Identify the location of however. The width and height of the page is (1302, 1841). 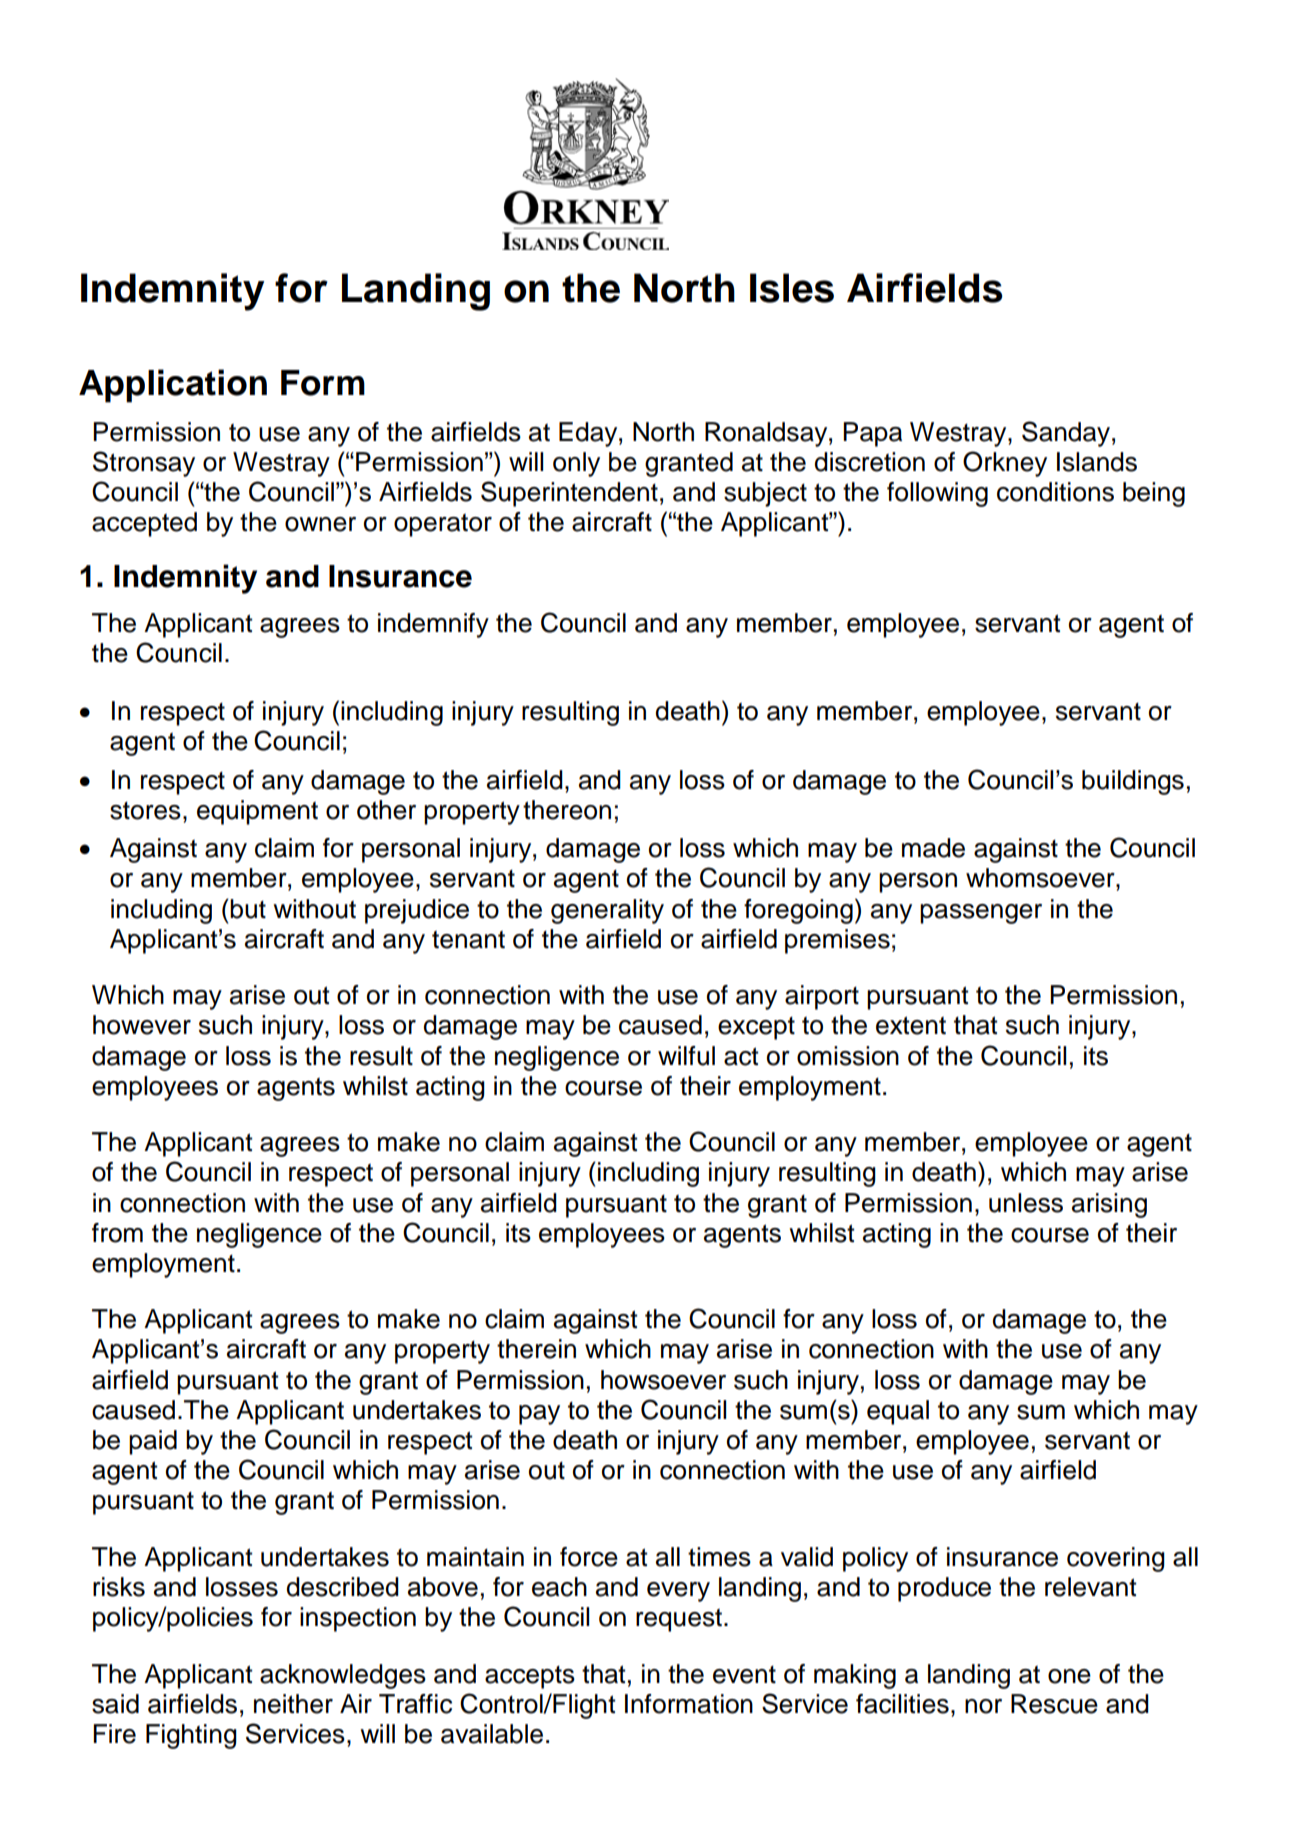
(142, 1025).
